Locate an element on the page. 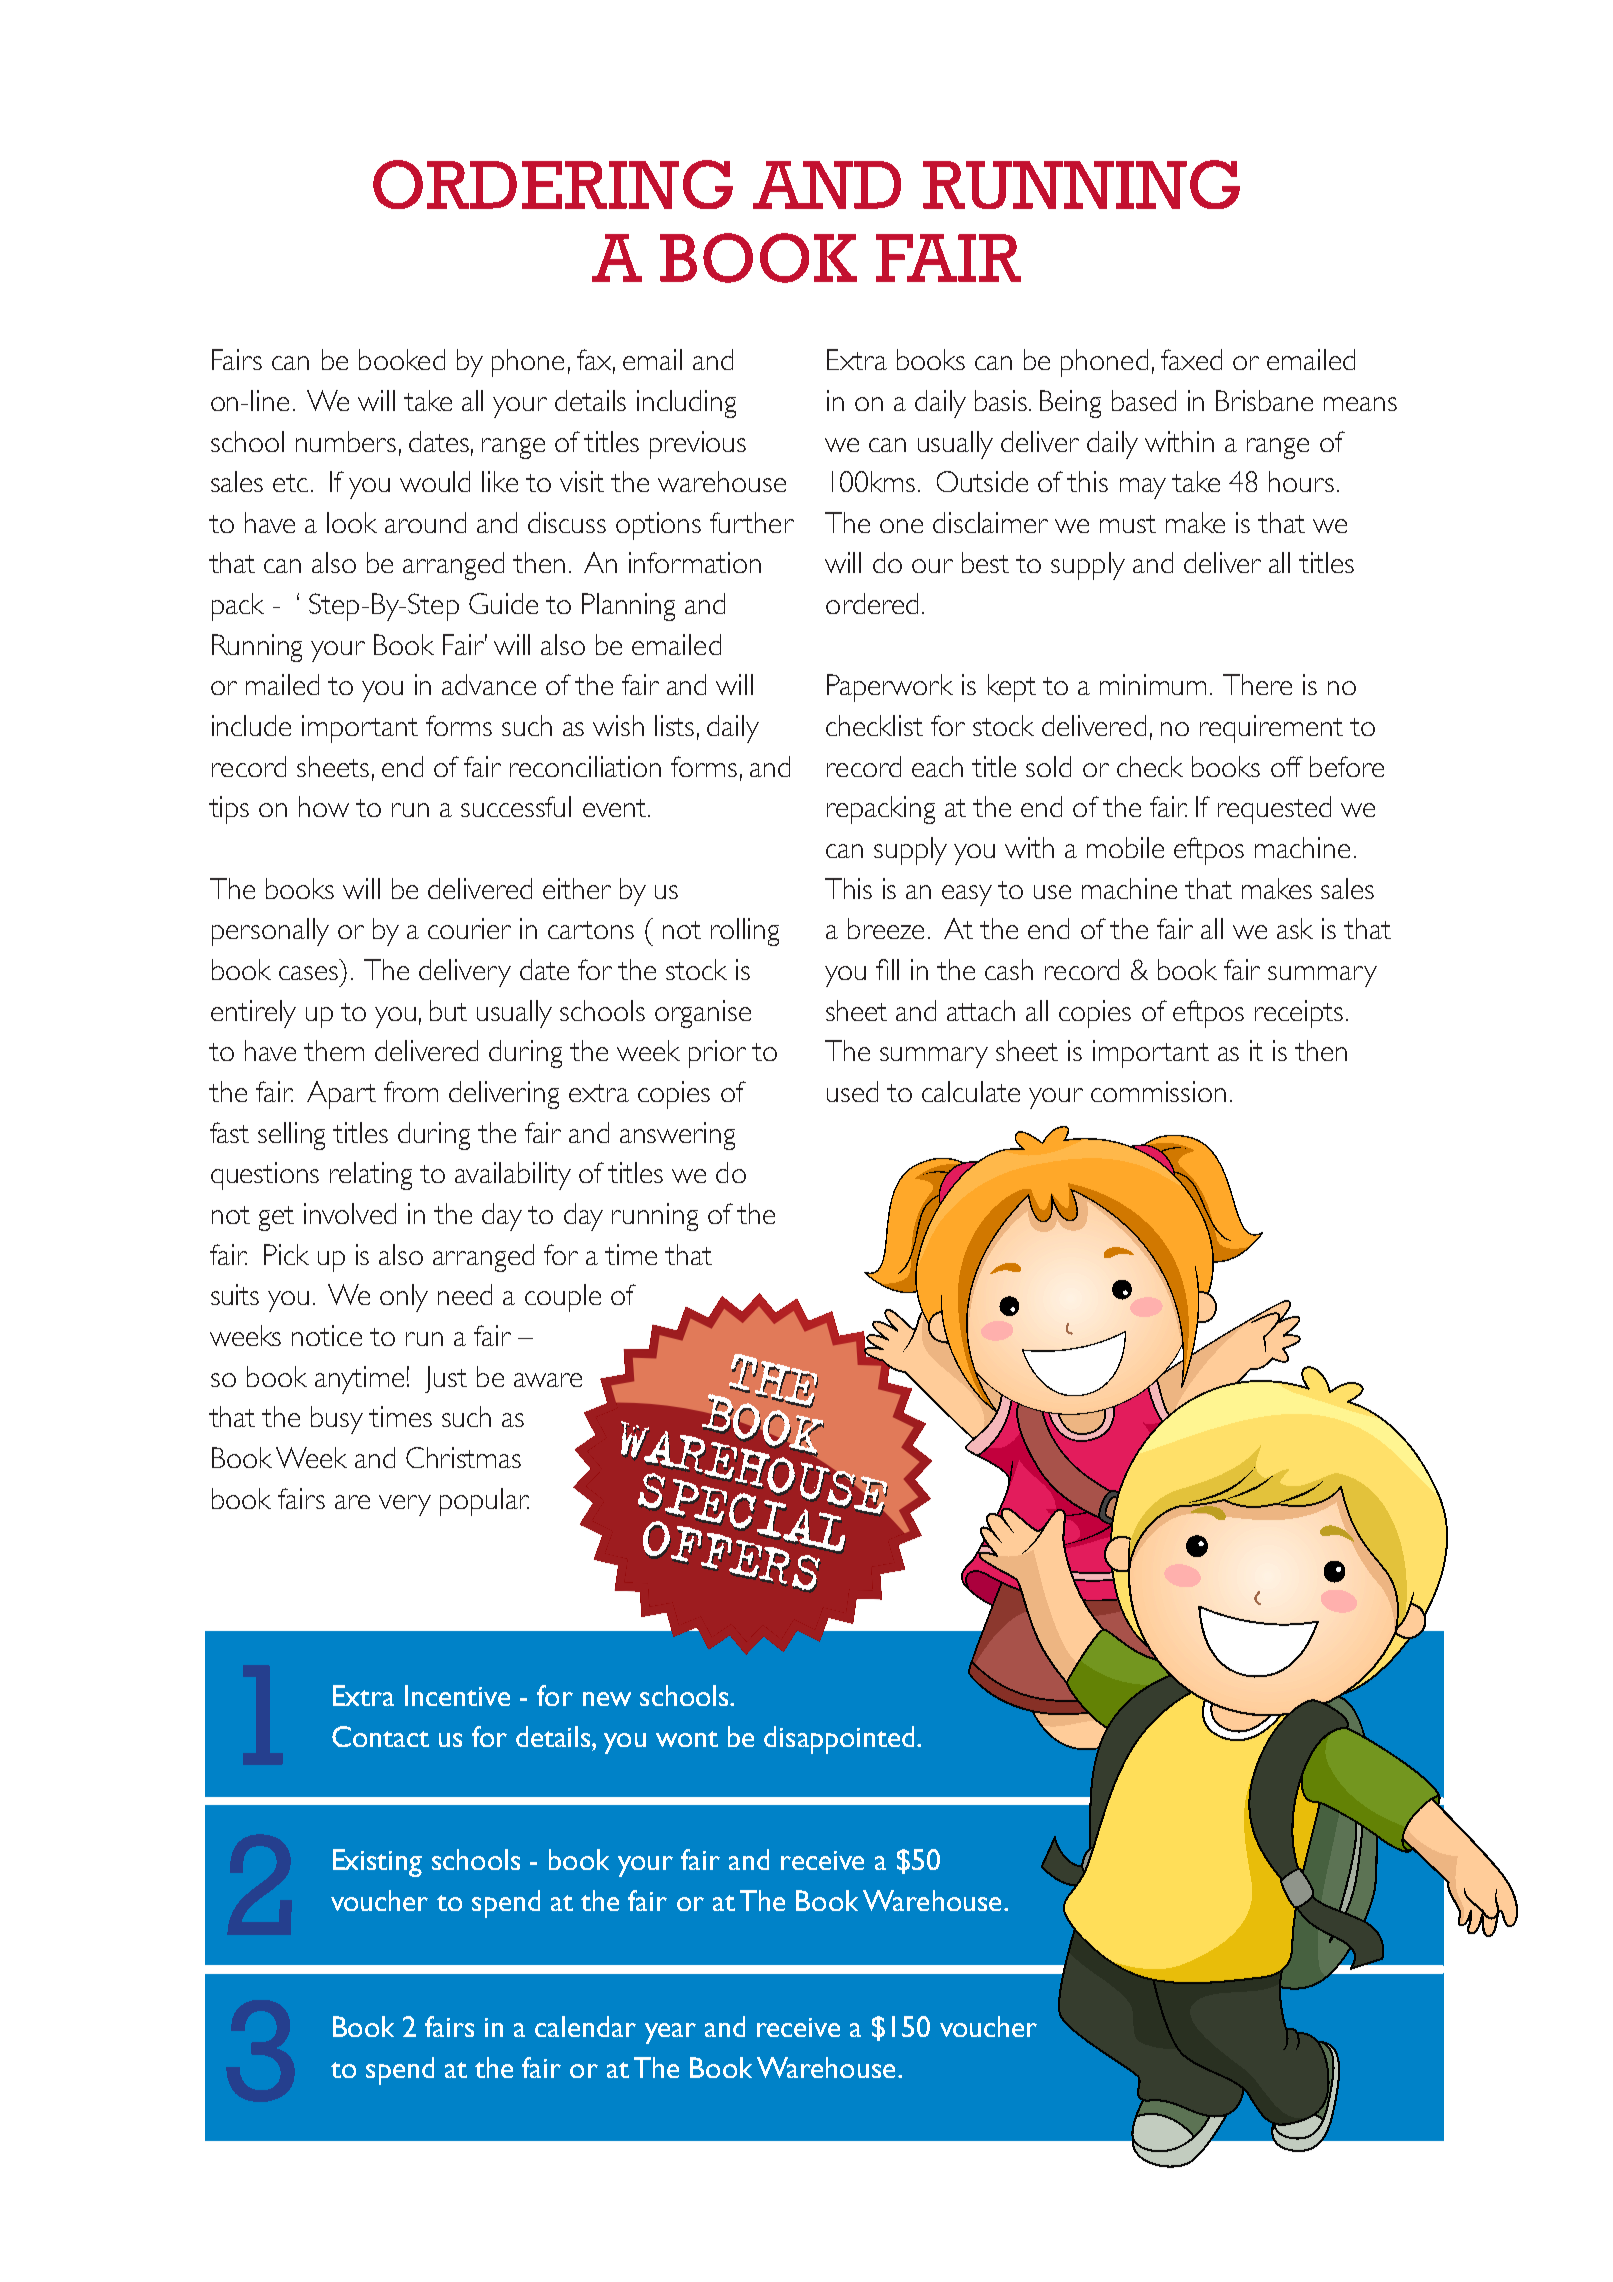 This image has width=1613, height=2282. commission is located at coordinates (1158, 1091).
